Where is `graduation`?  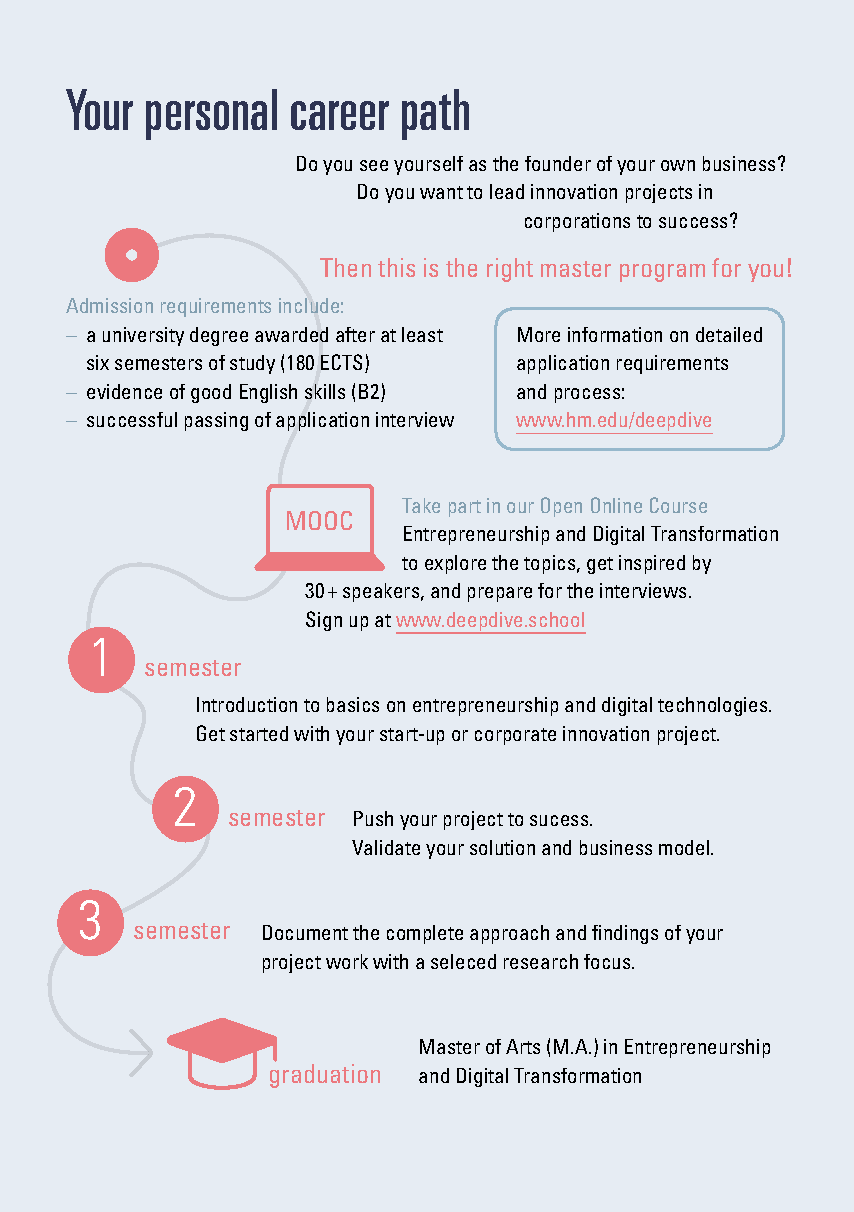 graduation is located at coordinates (325, 1076).
